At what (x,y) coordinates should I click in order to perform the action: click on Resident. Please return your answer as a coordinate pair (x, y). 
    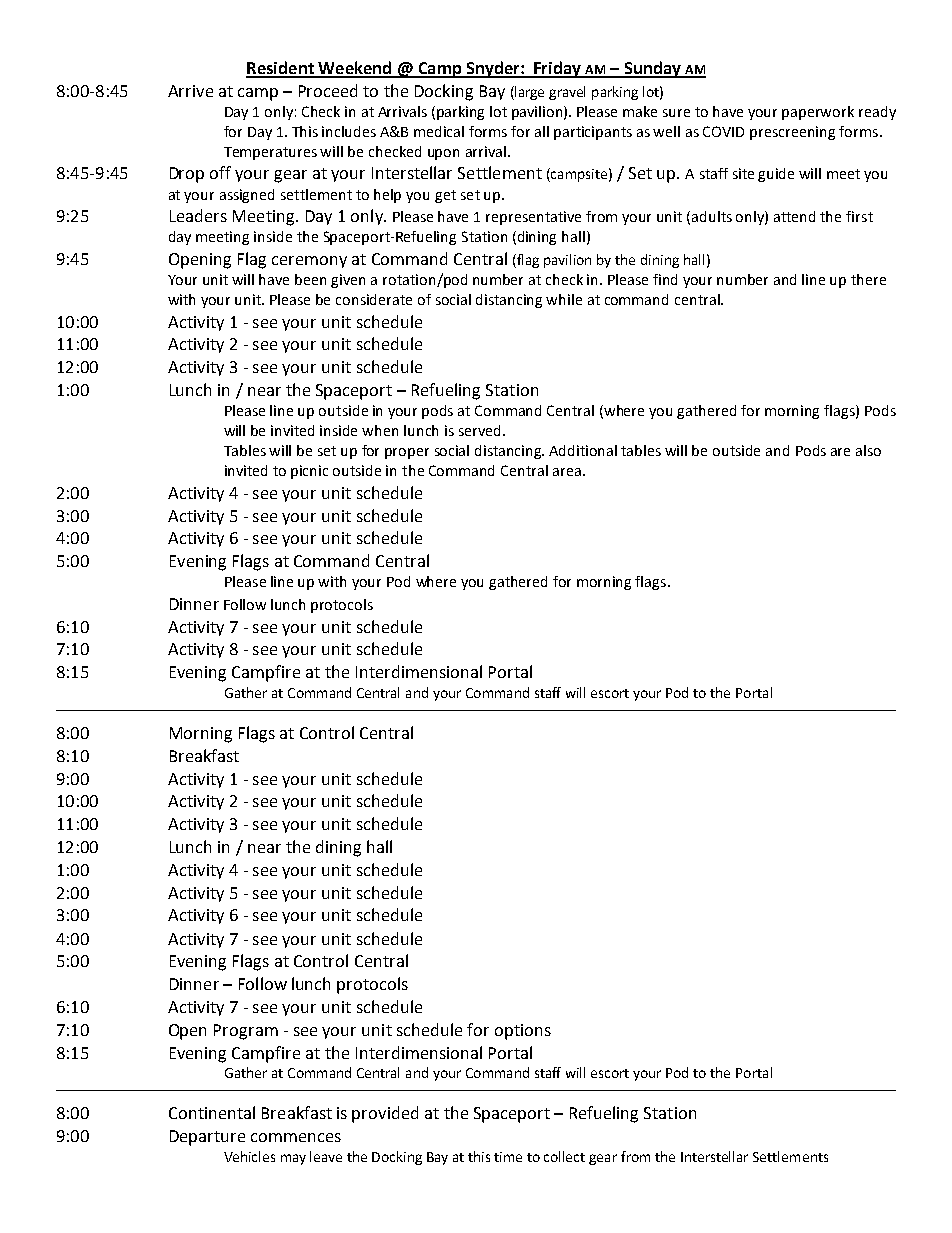
    Looking at the image, I should click on (281, 69).
